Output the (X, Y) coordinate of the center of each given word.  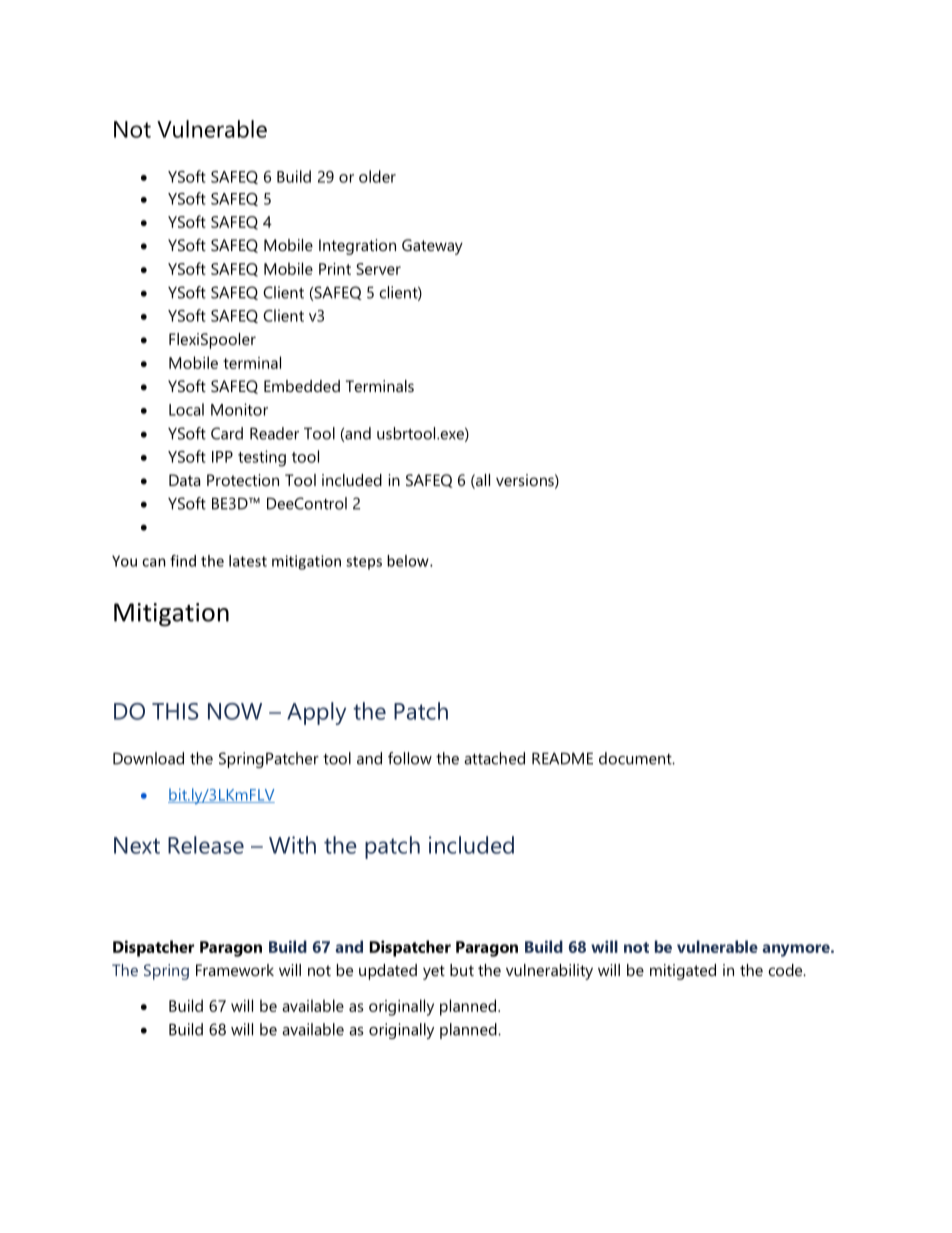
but (462, 970)
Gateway (432, 247)
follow (410, 758)
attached (494, 758)
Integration (357, 247)
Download (148, 758)
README (562, 759)
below (409, 561)
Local (186, 409)
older (377, 176)
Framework (235, 970)
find (183, 561)
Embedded (302, 386)
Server (378, 269)
